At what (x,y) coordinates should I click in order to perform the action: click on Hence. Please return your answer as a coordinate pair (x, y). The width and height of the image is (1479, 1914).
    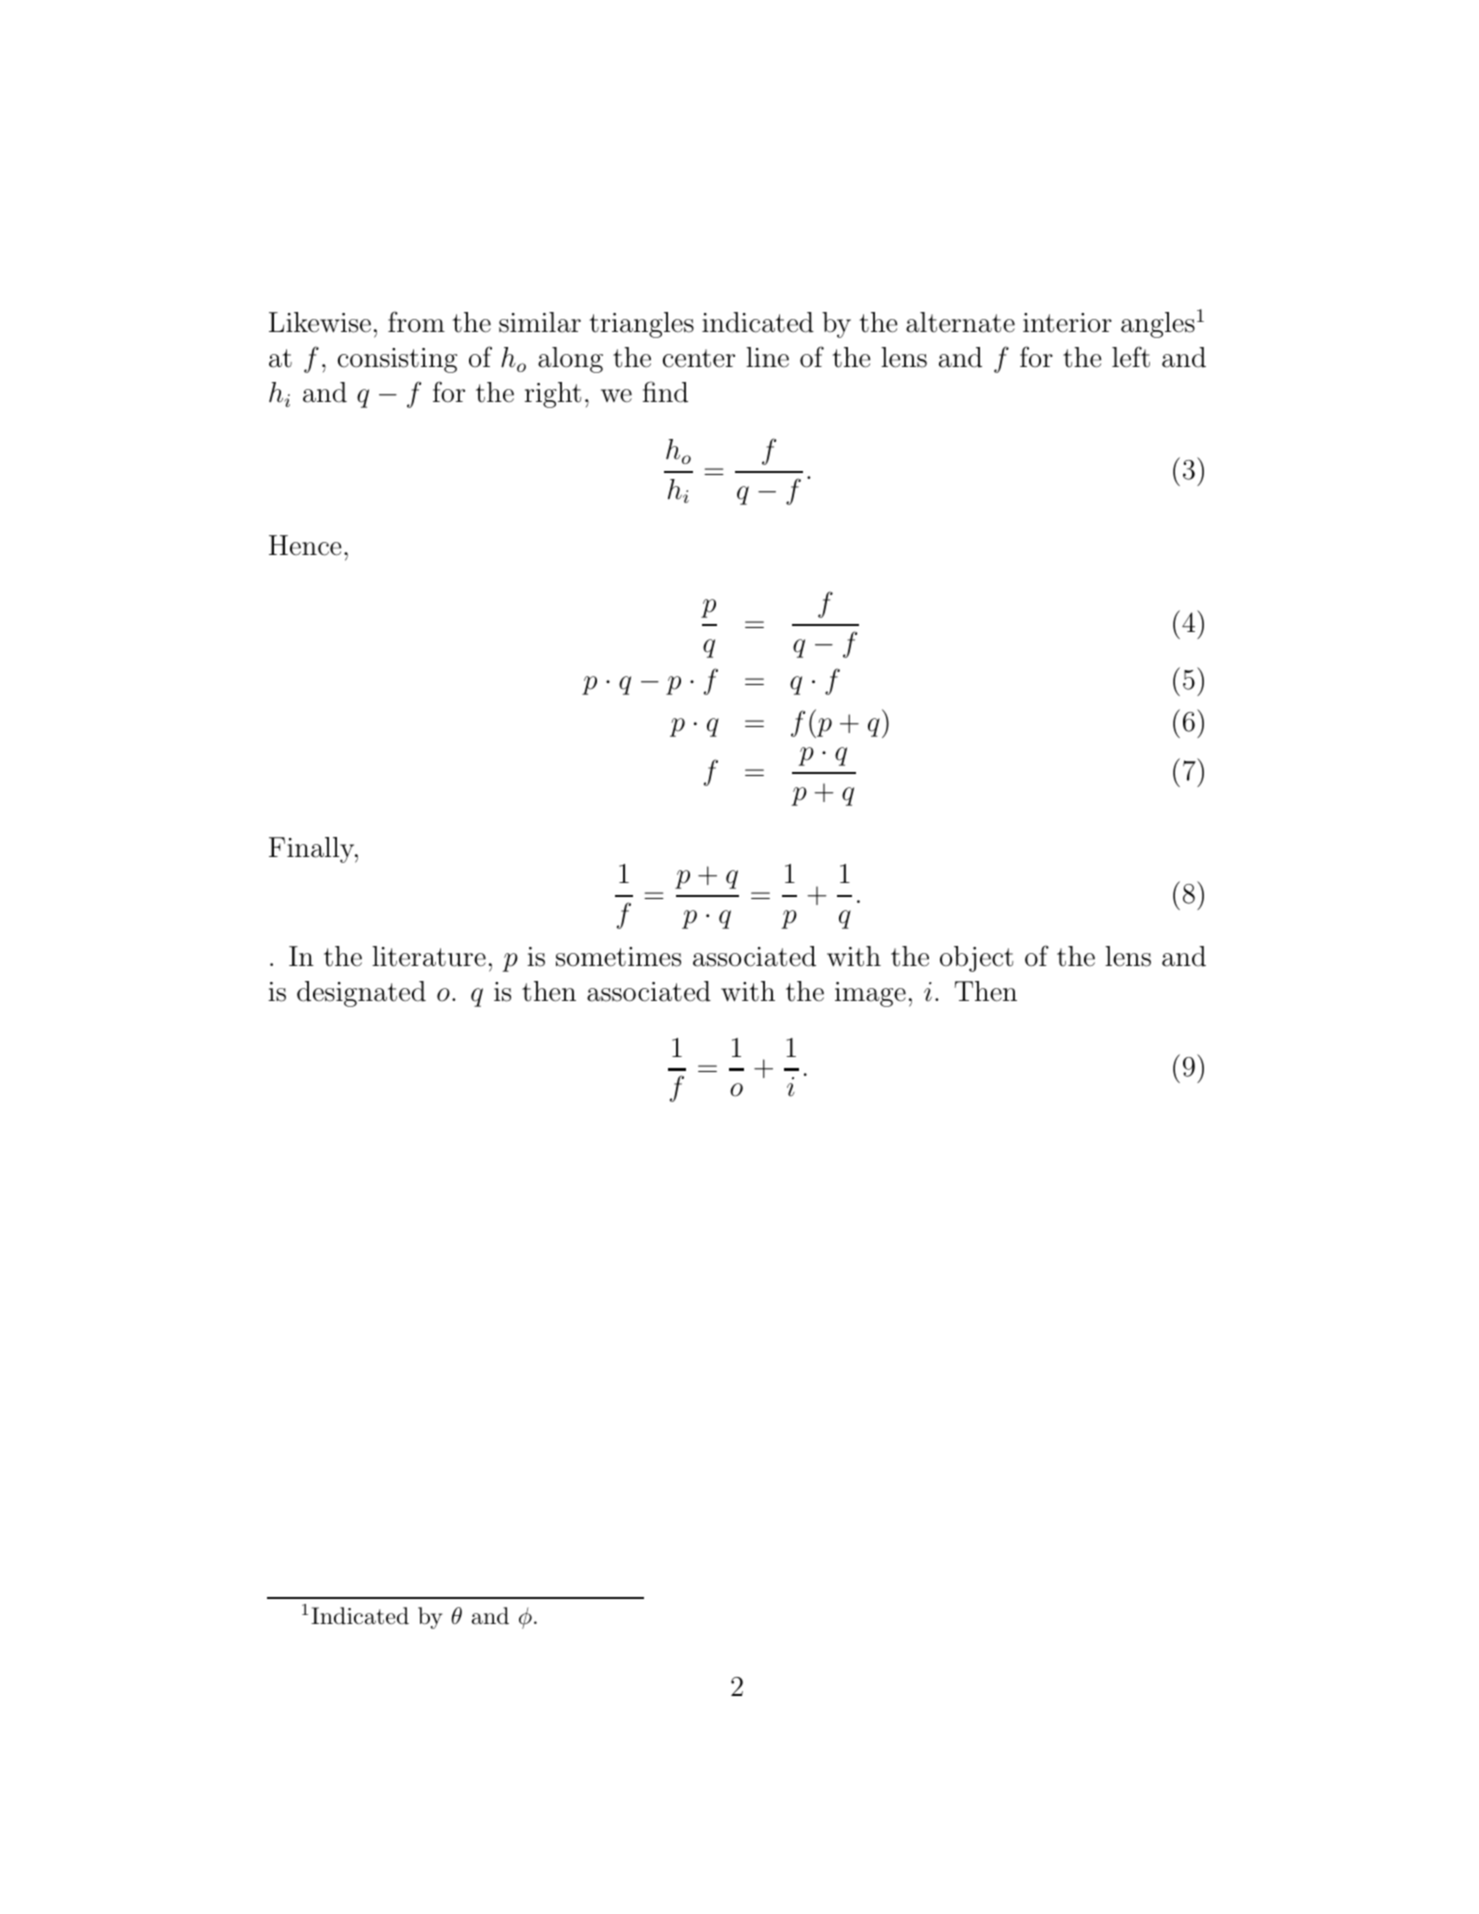
    Looking at the image, I should click on (305, 545).
